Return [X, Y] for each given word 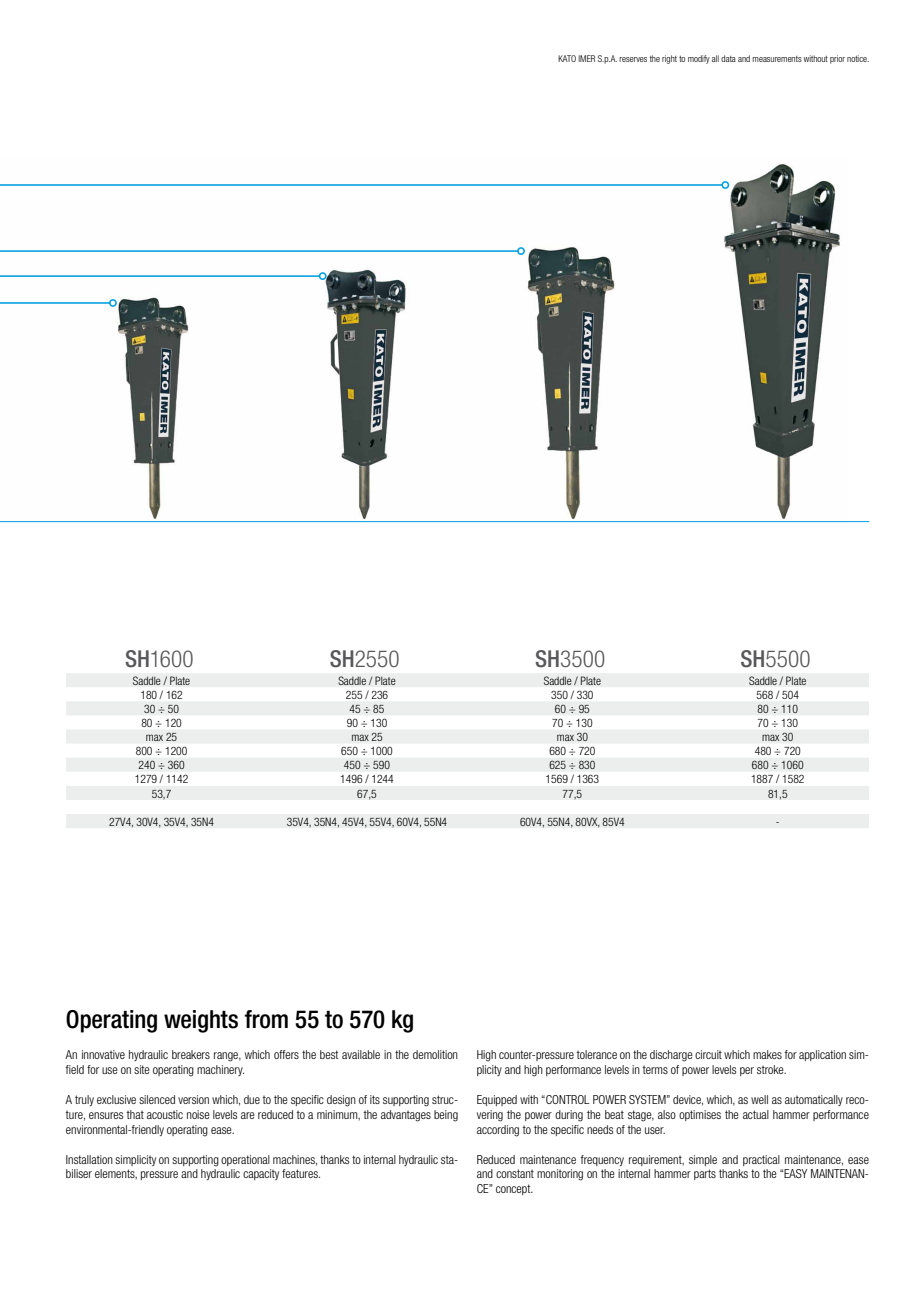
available [361, 1054]
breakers [191, 1054]
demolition [435, 1054]
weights [201, 1021]
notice [858, 58]
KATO [567, 58]
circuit [708, 1054]
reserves [633, 59]
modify [699, 59]
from [266, 1019]
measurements [777, 59]
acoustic [165, 1114]
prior [837, 59]
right [669, 59]
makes [767, 1054]
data [728, 58]
